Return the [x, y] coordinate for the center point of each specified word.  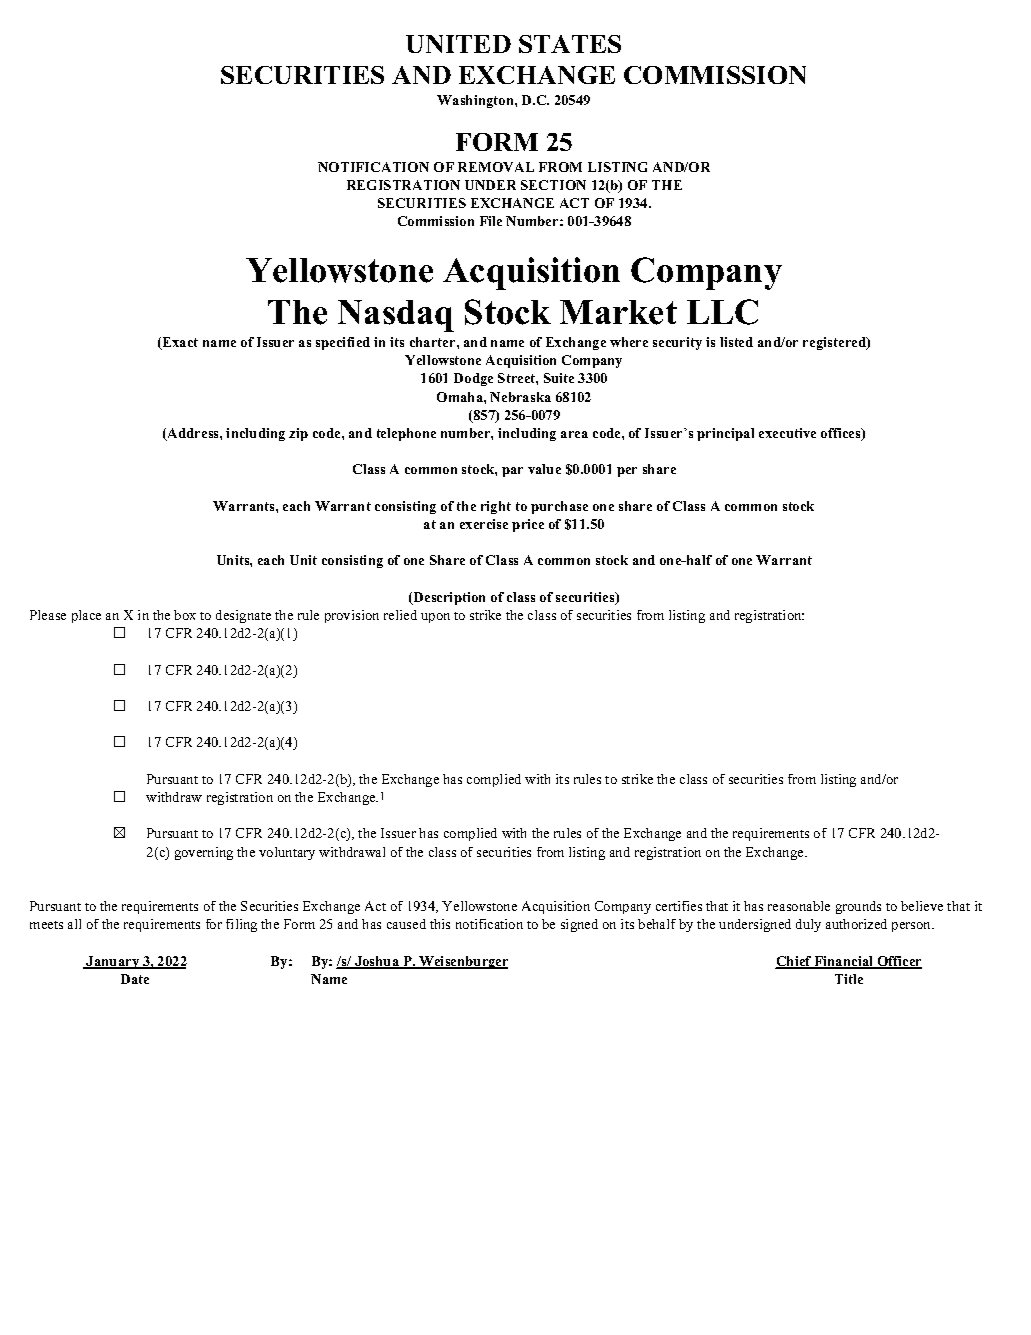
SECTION [553, 185]
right [496, 507]
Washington [476, 101]
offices [842, 434]
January [113, 962]
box [185, 615]
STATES [570, 44]
